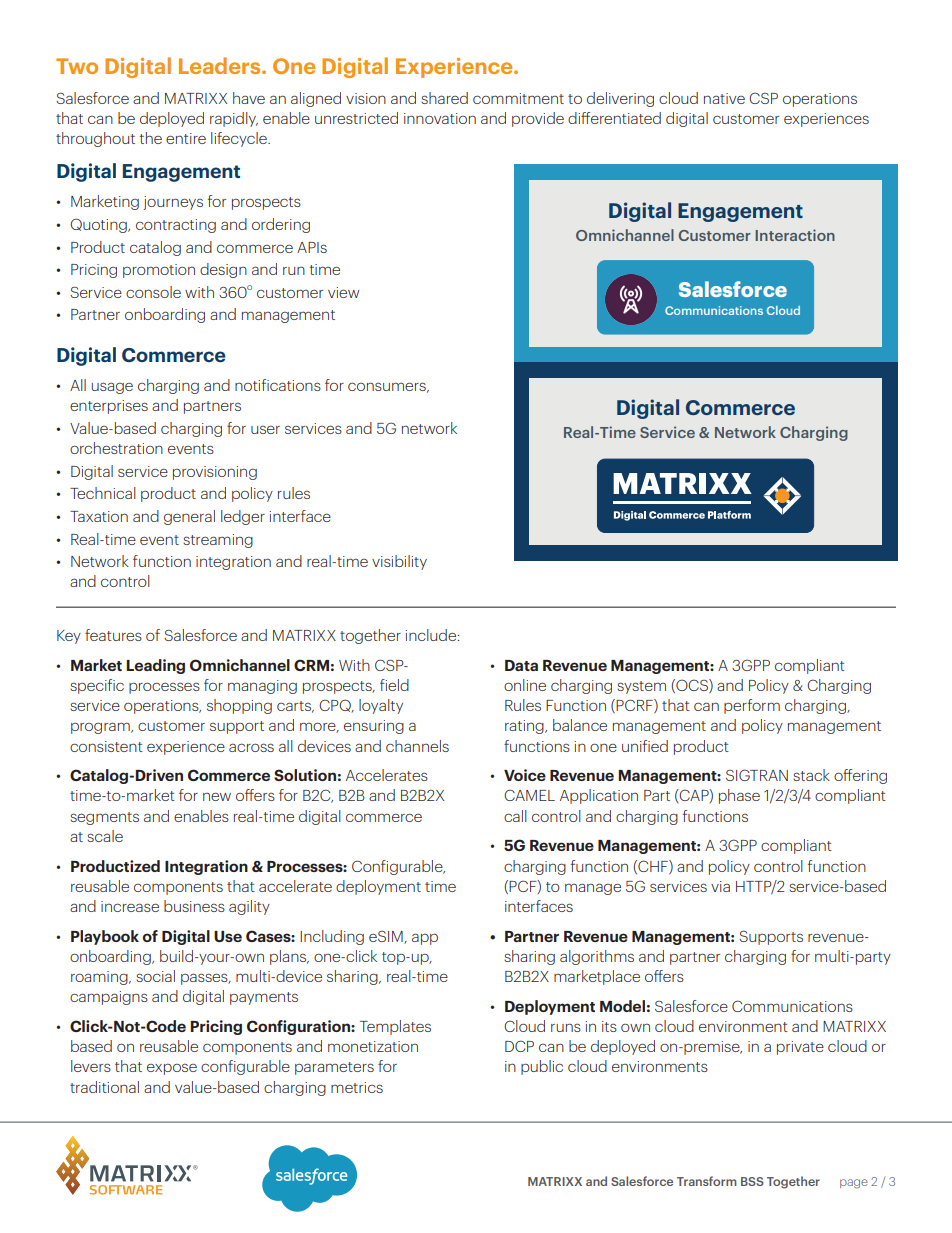  What do you see at coordinates (186, 138) in the image?
I see `entire` at bounding box center [186, 138].
